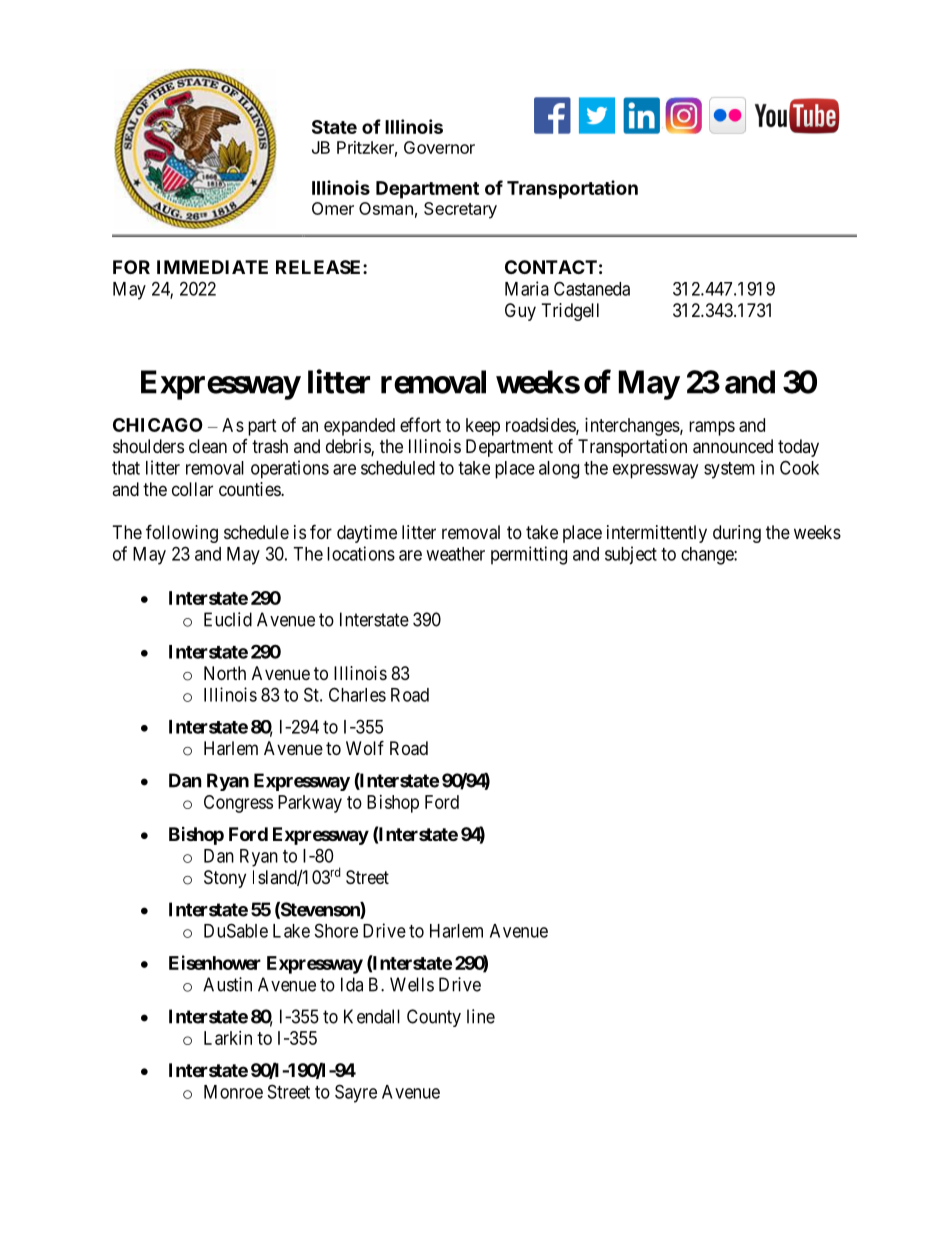 The width and height of the page is (952, 1233). I want to click on Larkin, so click(228, 1038).
